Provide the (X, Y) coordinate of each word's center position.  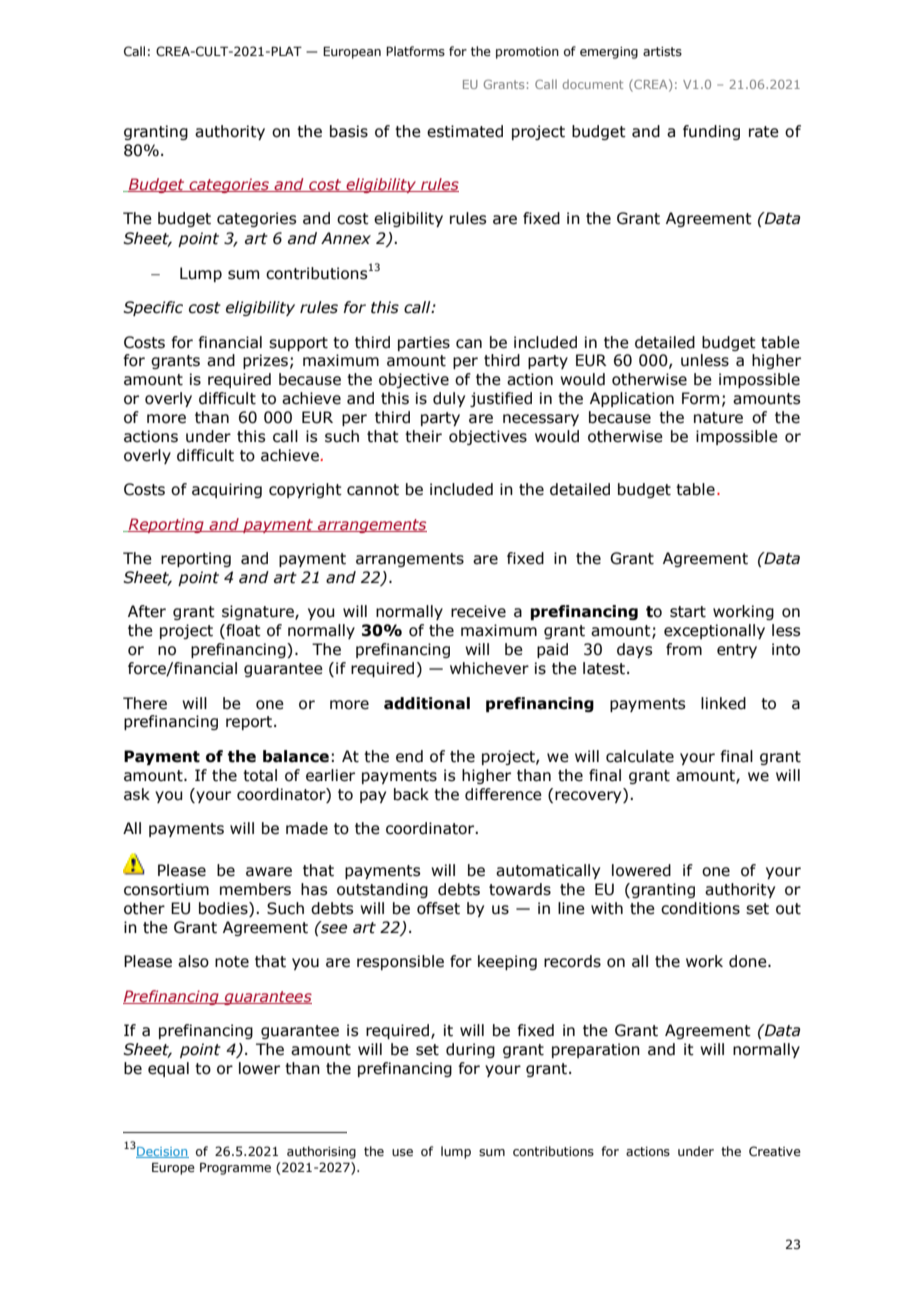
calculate (640, 756)
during (470, 1050)
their (423, 436)
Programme (235, 1168)
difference (503, 794)
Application (632, 399)
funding (711, 132)
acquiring (227, 490)
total (260, 775)
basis (349, 131)
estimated (465, 131)
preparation (596, 1050)
